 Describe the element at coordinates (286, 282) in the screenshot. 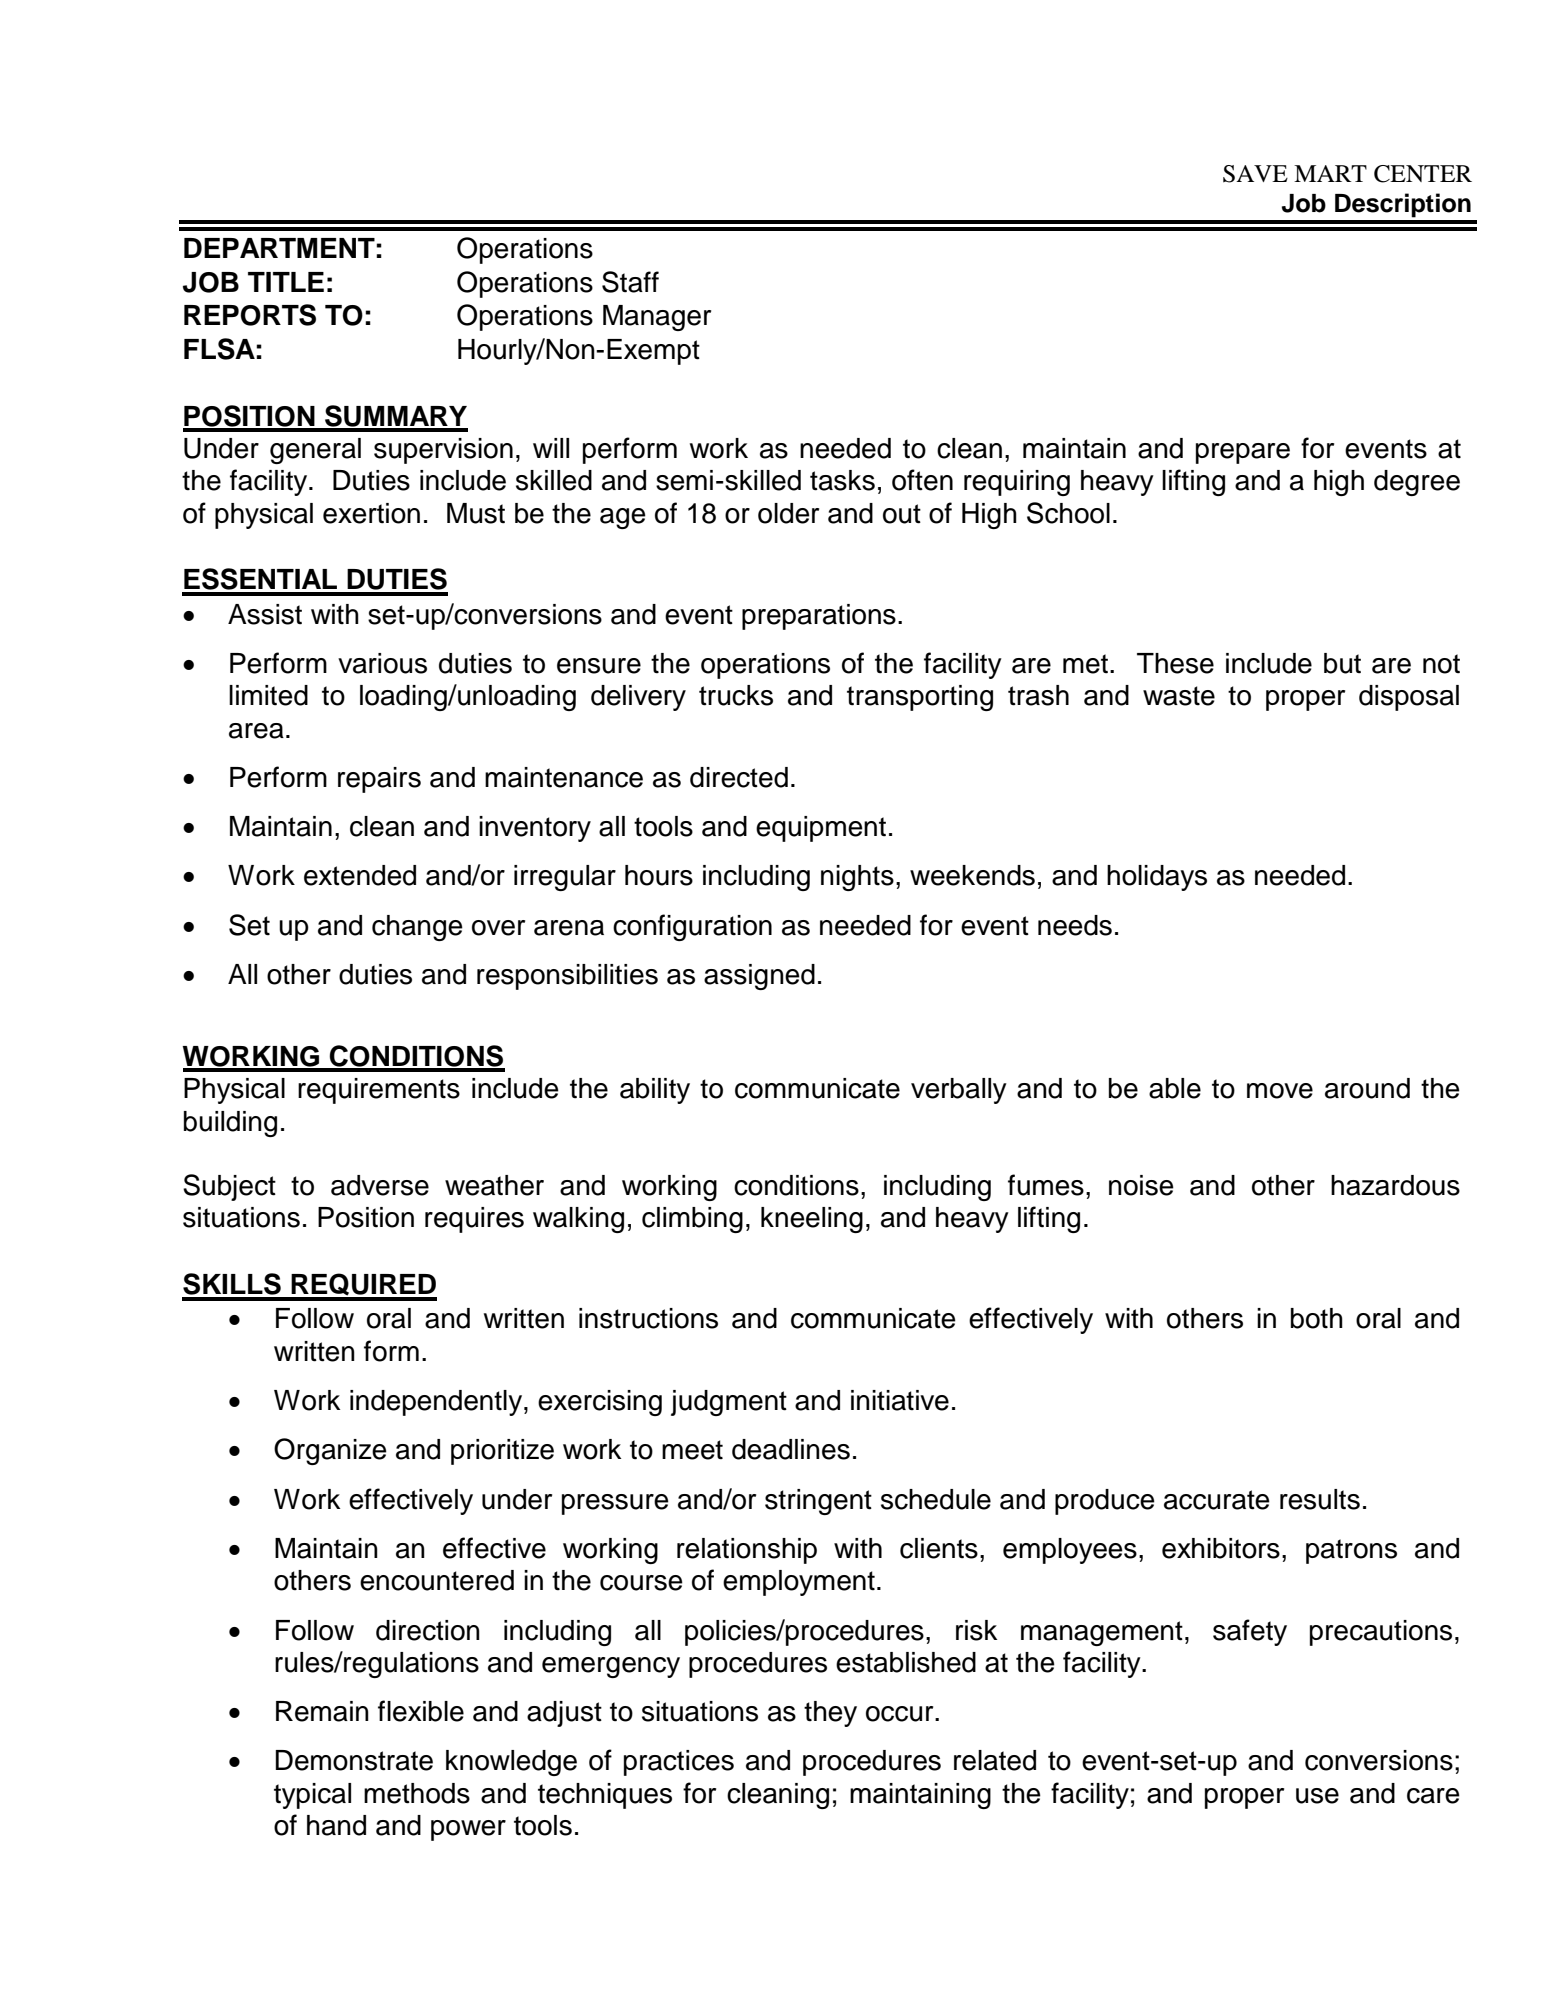

I see `TITLE` at that location.
